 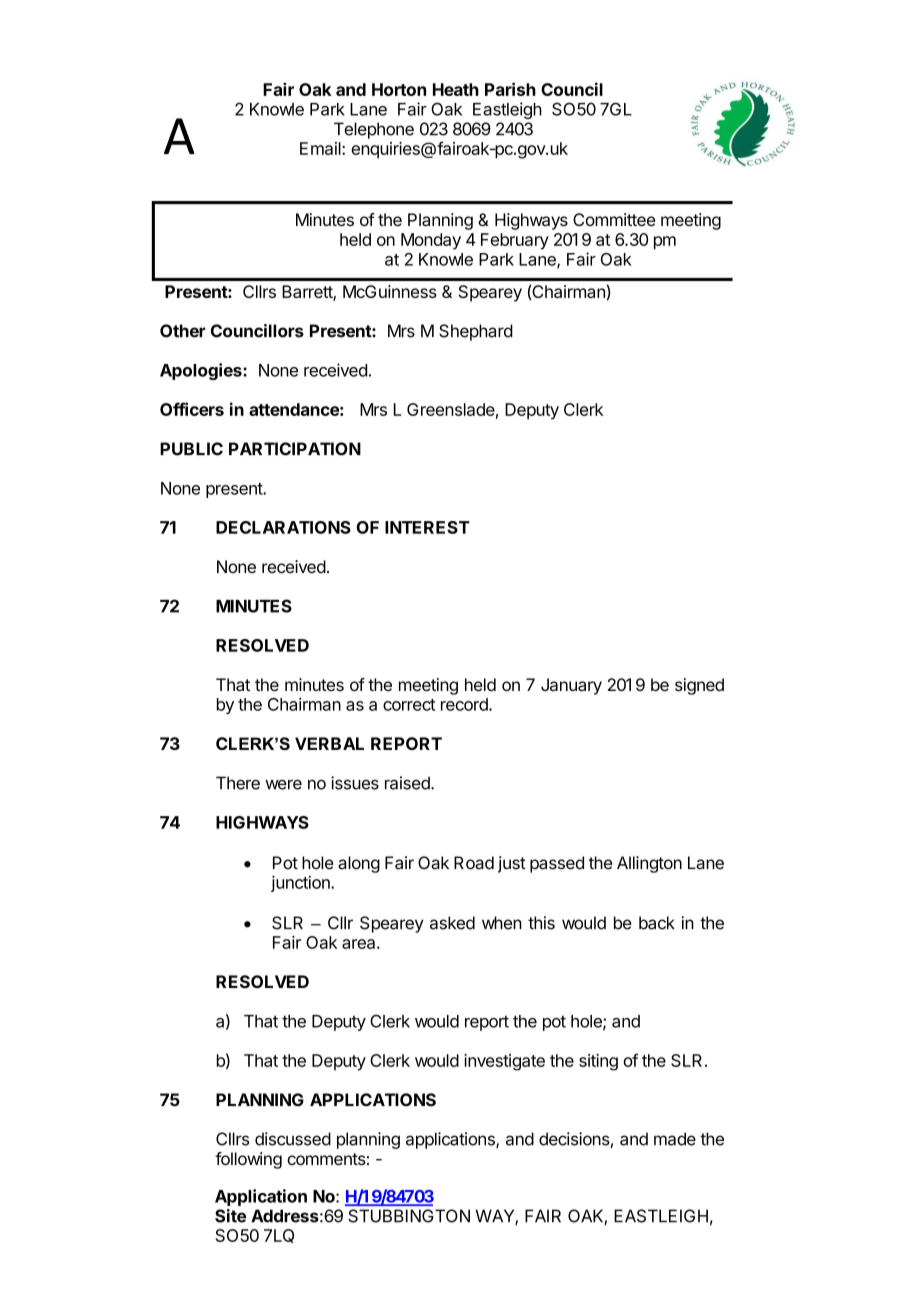 I want to click on Shephard, so click(x=476, y=332).
